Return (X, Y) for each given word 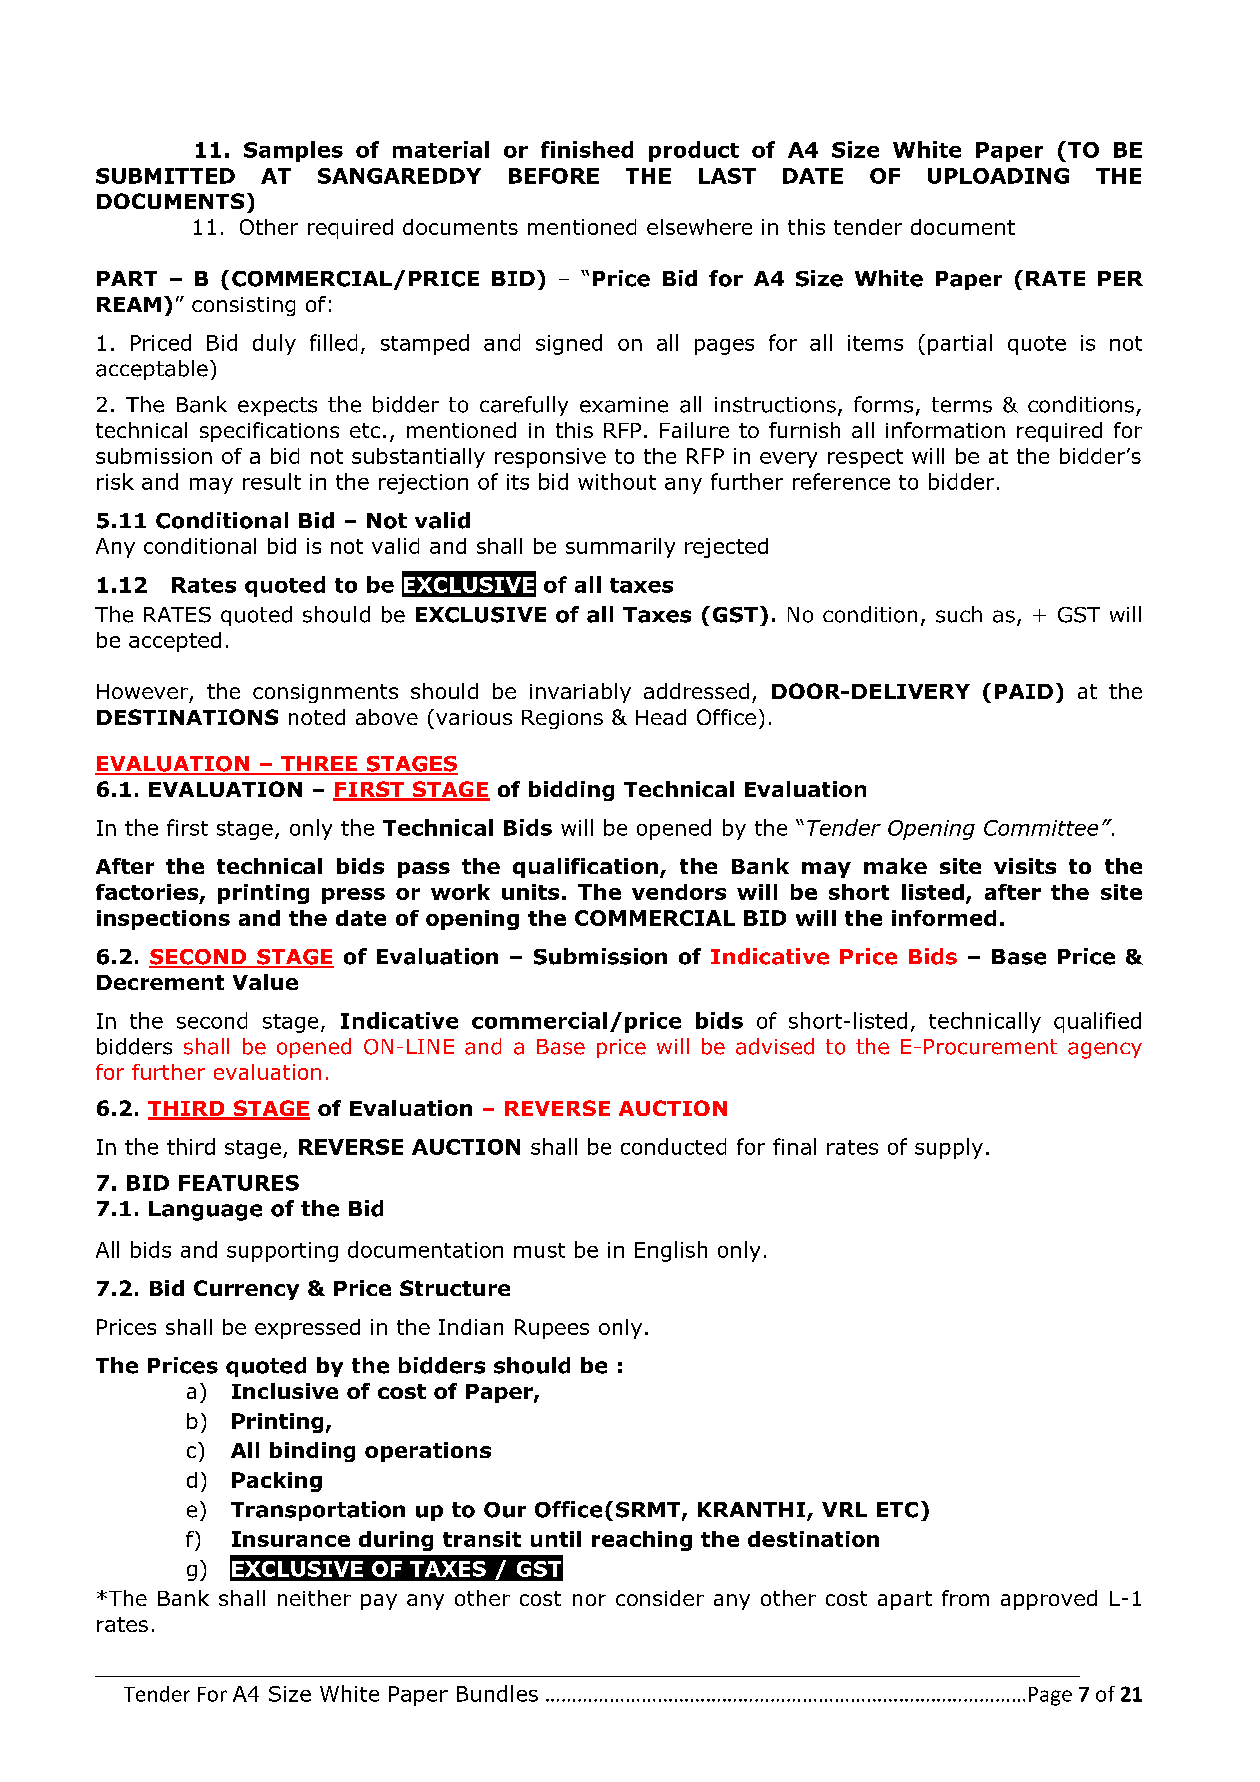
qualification (585, 868)
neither (314, 1598)
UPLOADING (998, 176)
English (671, 1251)
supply (949, 1148)
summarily (620, 548)
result (272, 481)
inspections (163, 920)
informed (944, 918)
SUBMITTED (165, 176)
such (959, 614)
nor (589, 1600)
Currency (246, 1290)
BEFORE (554, 176)
